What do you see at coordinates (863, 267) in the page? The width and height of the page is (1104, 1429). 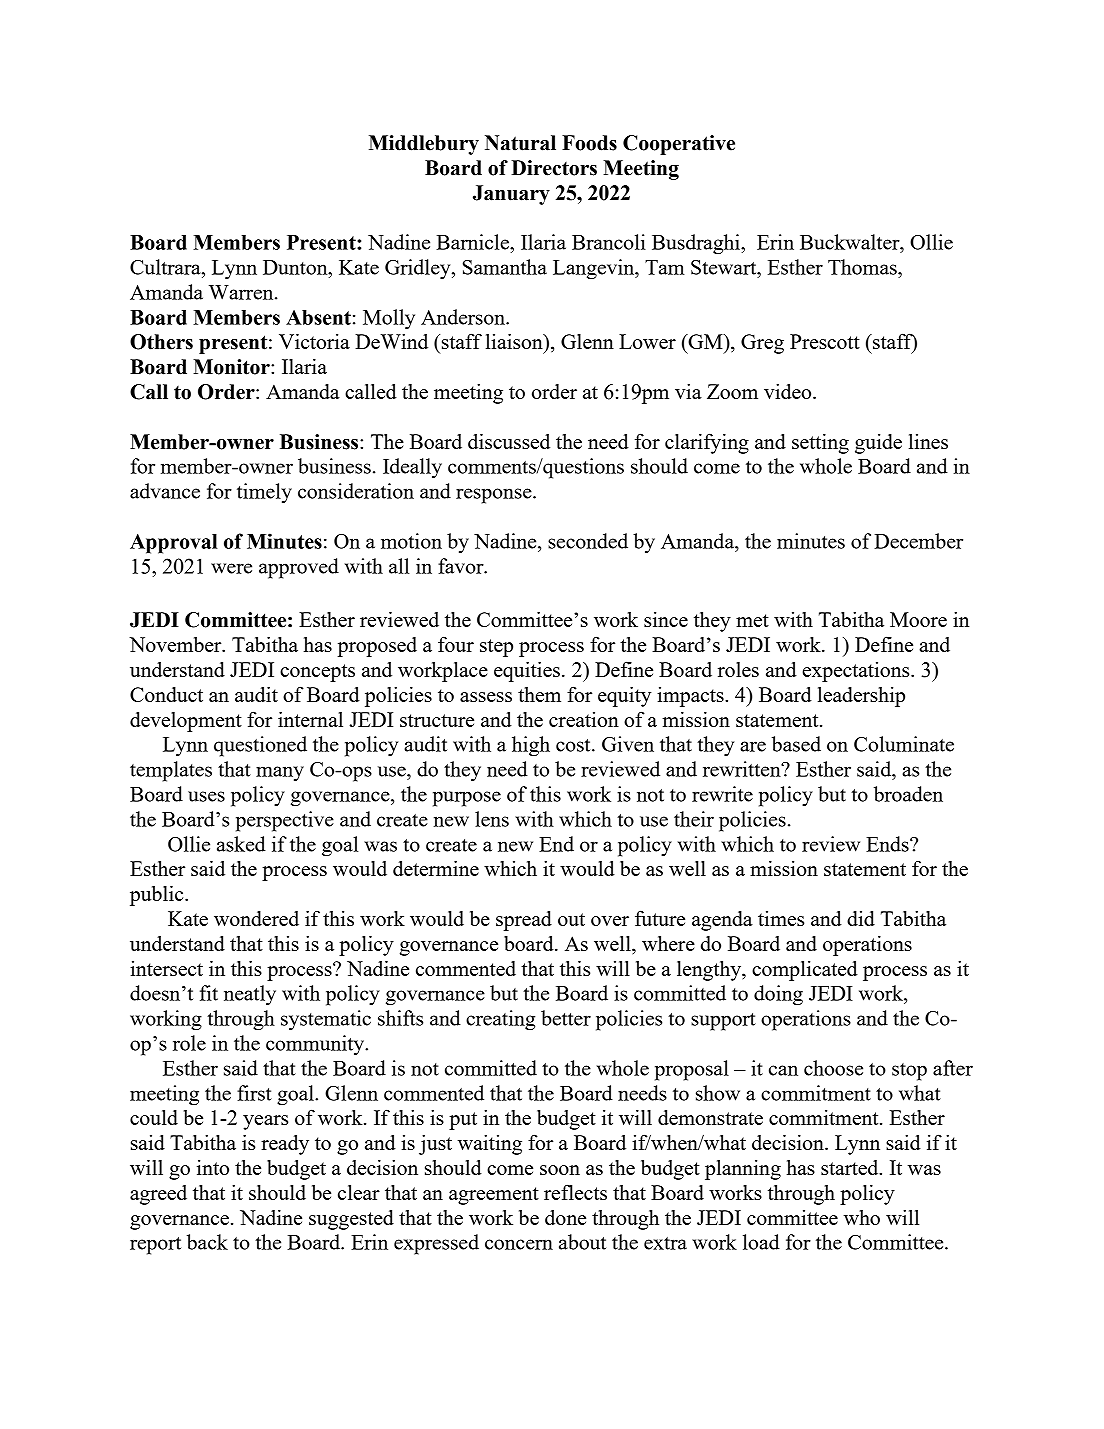 I see `Thomas` at bounding box center [863, 267].
